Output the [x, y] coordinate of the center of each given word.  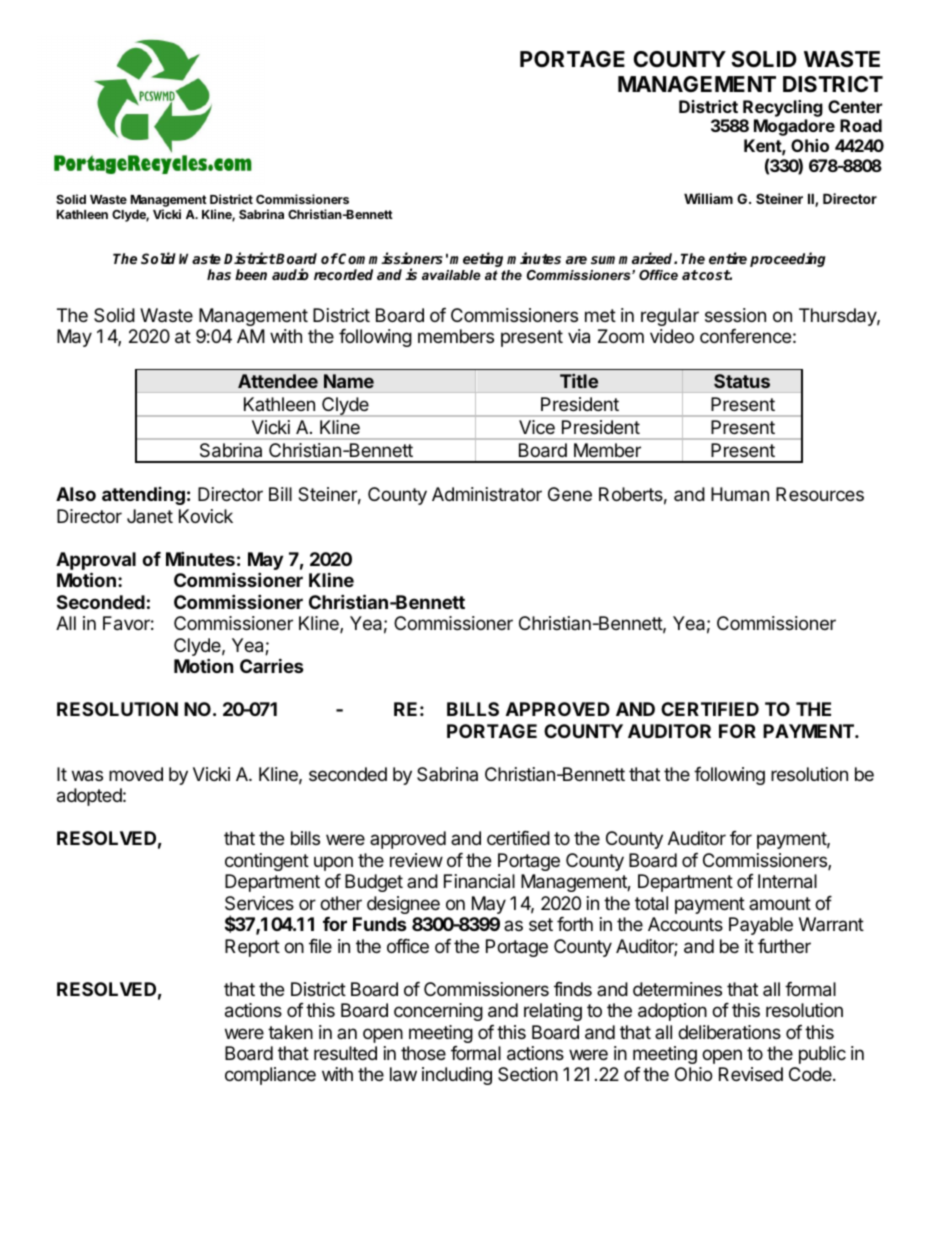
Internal [787, 881]
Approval [96, 562]
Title [579, 381]
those [423, 1053]
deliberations [729, 1032]
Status [742, 381]
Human [740, 494]
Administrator [487, 494]
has [219, 274]
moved [136, 774]
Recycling [783, 108]
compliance [270, 1076]
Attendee [278, 381]
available [451, 275]
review [416, 860]
